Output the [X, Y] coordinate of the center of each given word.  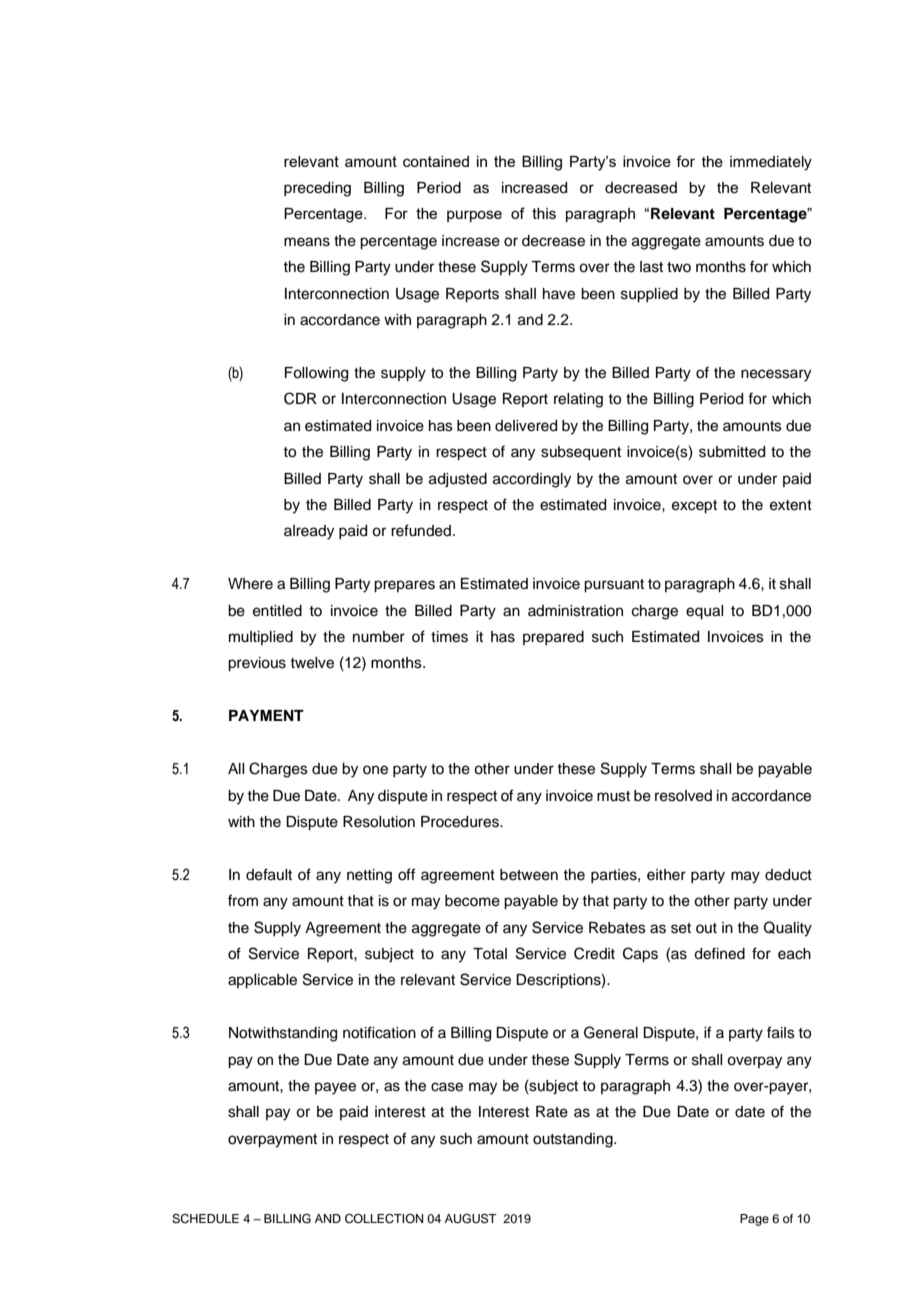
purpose [474, 216]
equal [704, 612]
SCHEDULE [205, 1219]
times [449, 637]
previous [257, 664]
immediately [771, 163]
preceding [317, 189]
